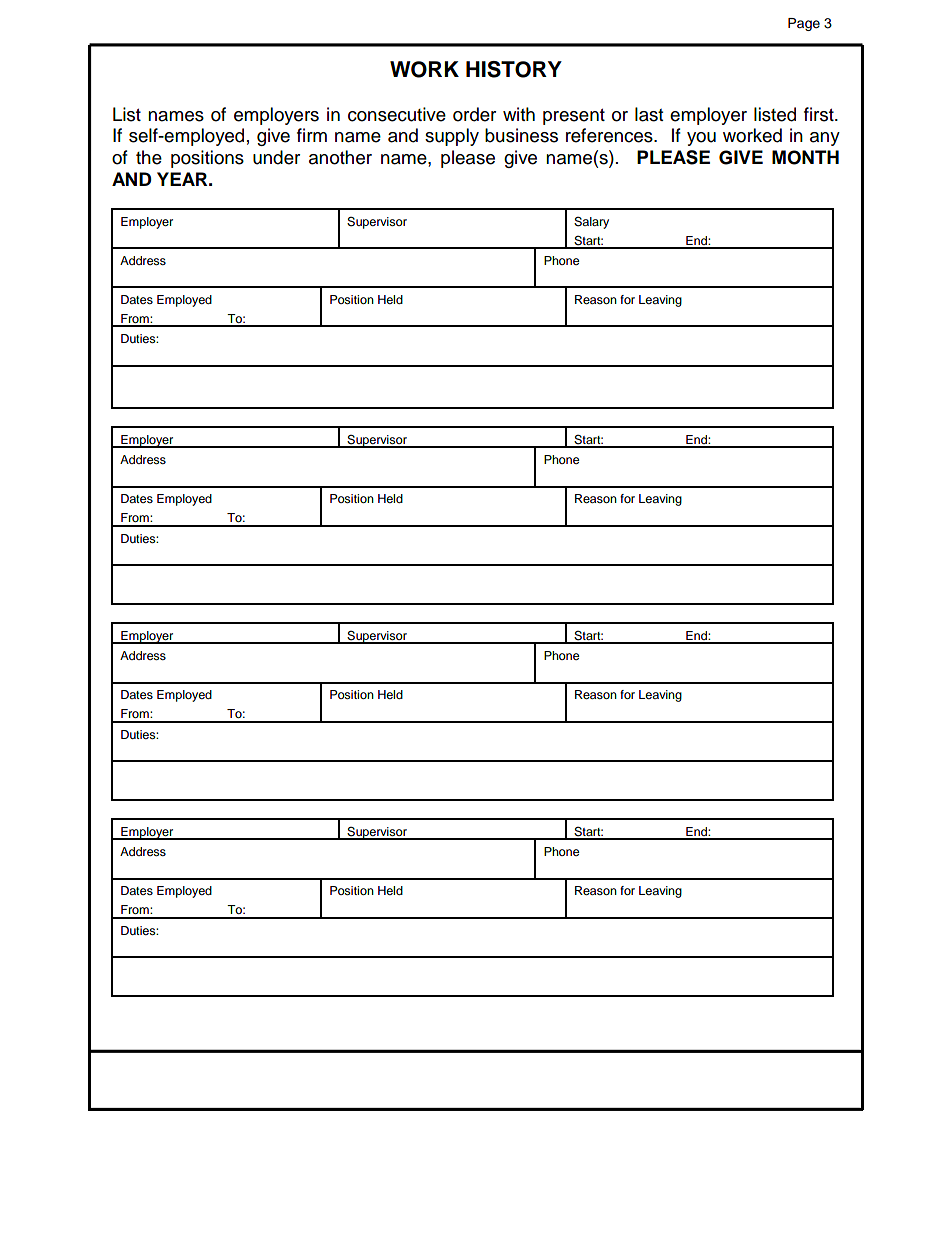  Describe the element at coordinates (340, 157) in the screenshot. I see `another` at that location.
